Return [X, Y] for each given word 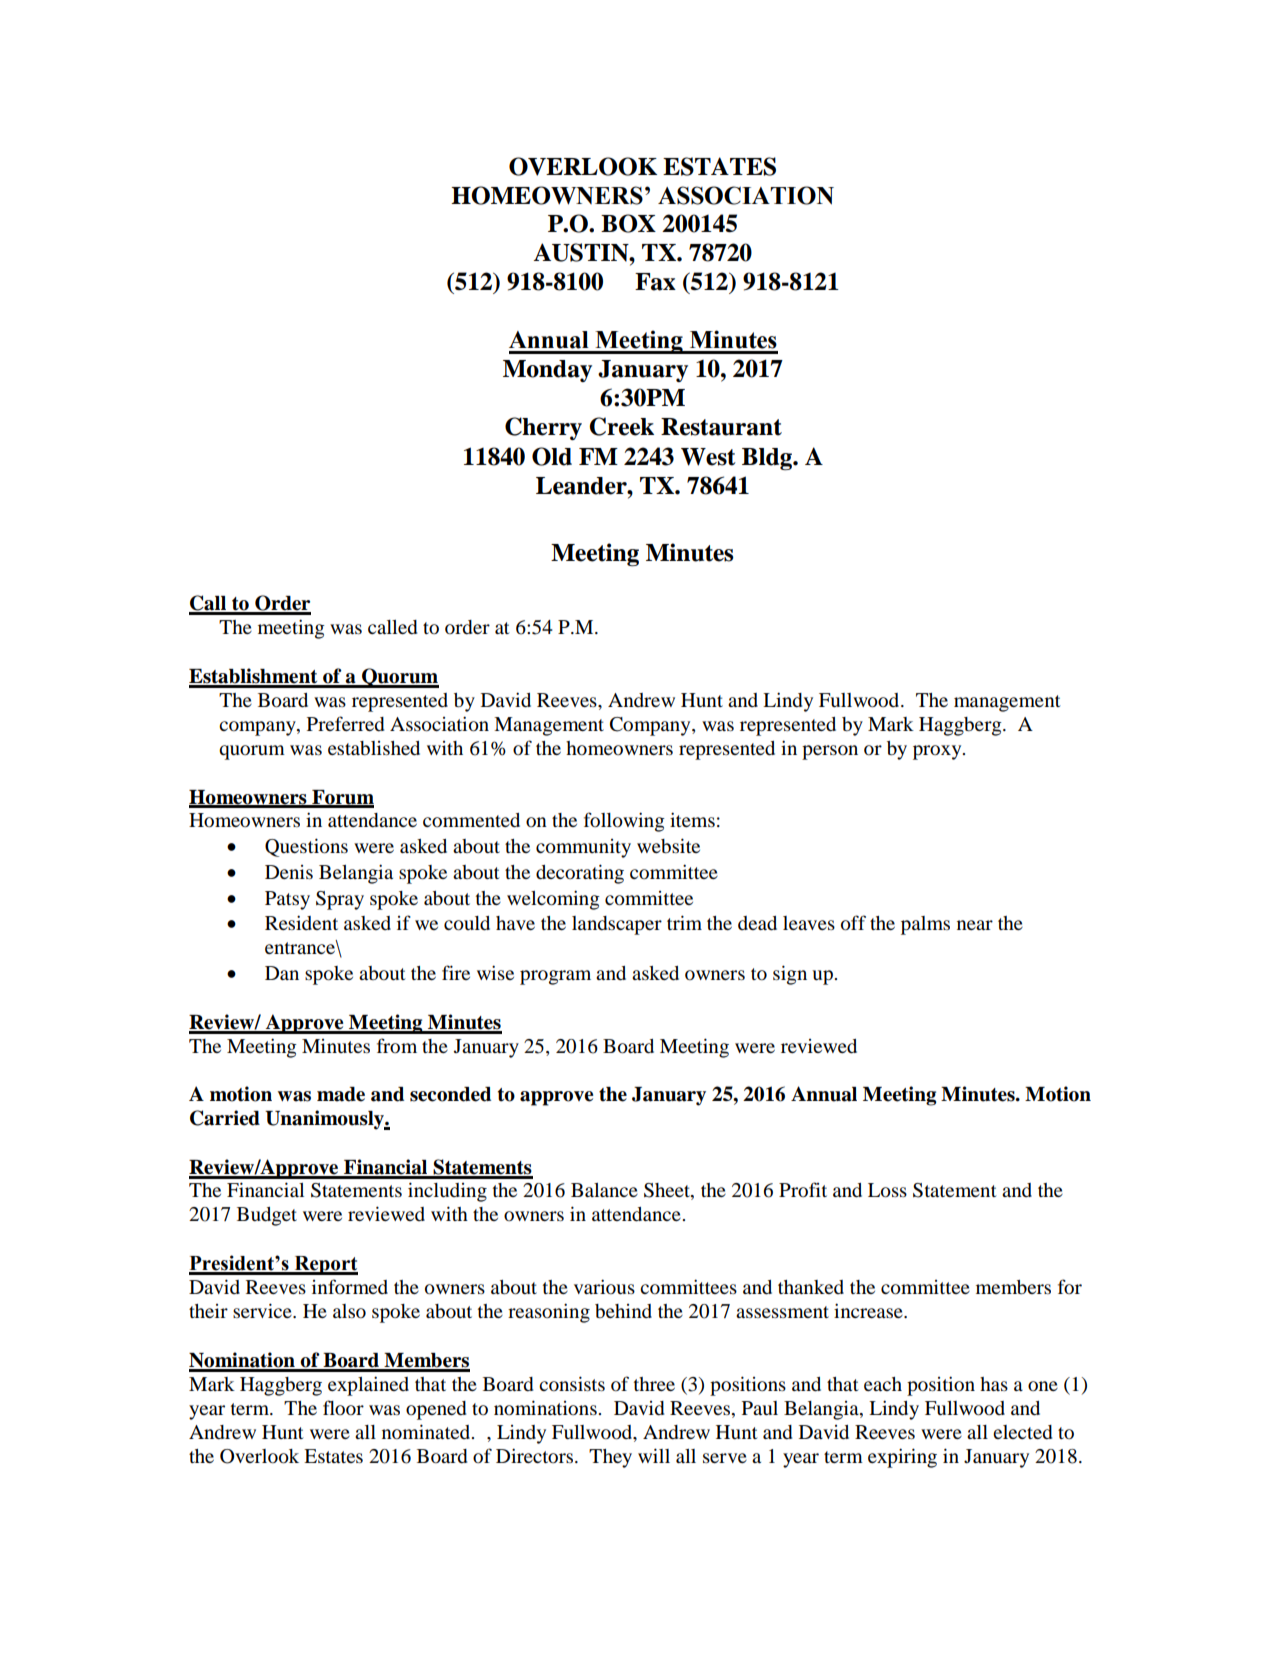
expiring [902, 1458]
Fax [655, 282]
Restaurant [721, 427]
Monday [547, 371]
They [610, 1458]
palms [925, 925]
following [624, 822]
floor [343, 1407]
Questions [306, 847]
